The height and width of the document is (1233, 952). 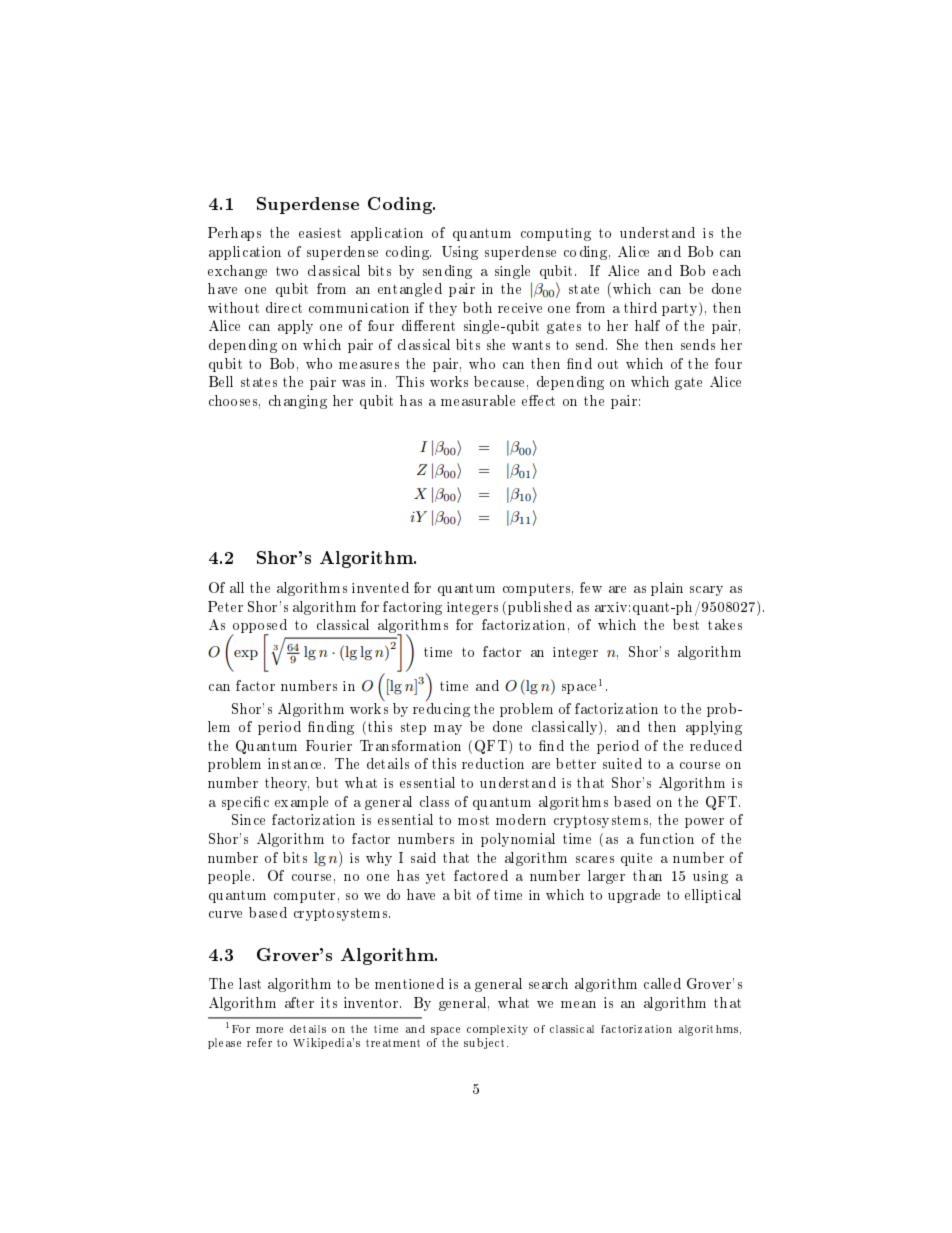 What do you see at coordinates (667, 838) in the document?
I see `function` at bounding box center [667, 838].
